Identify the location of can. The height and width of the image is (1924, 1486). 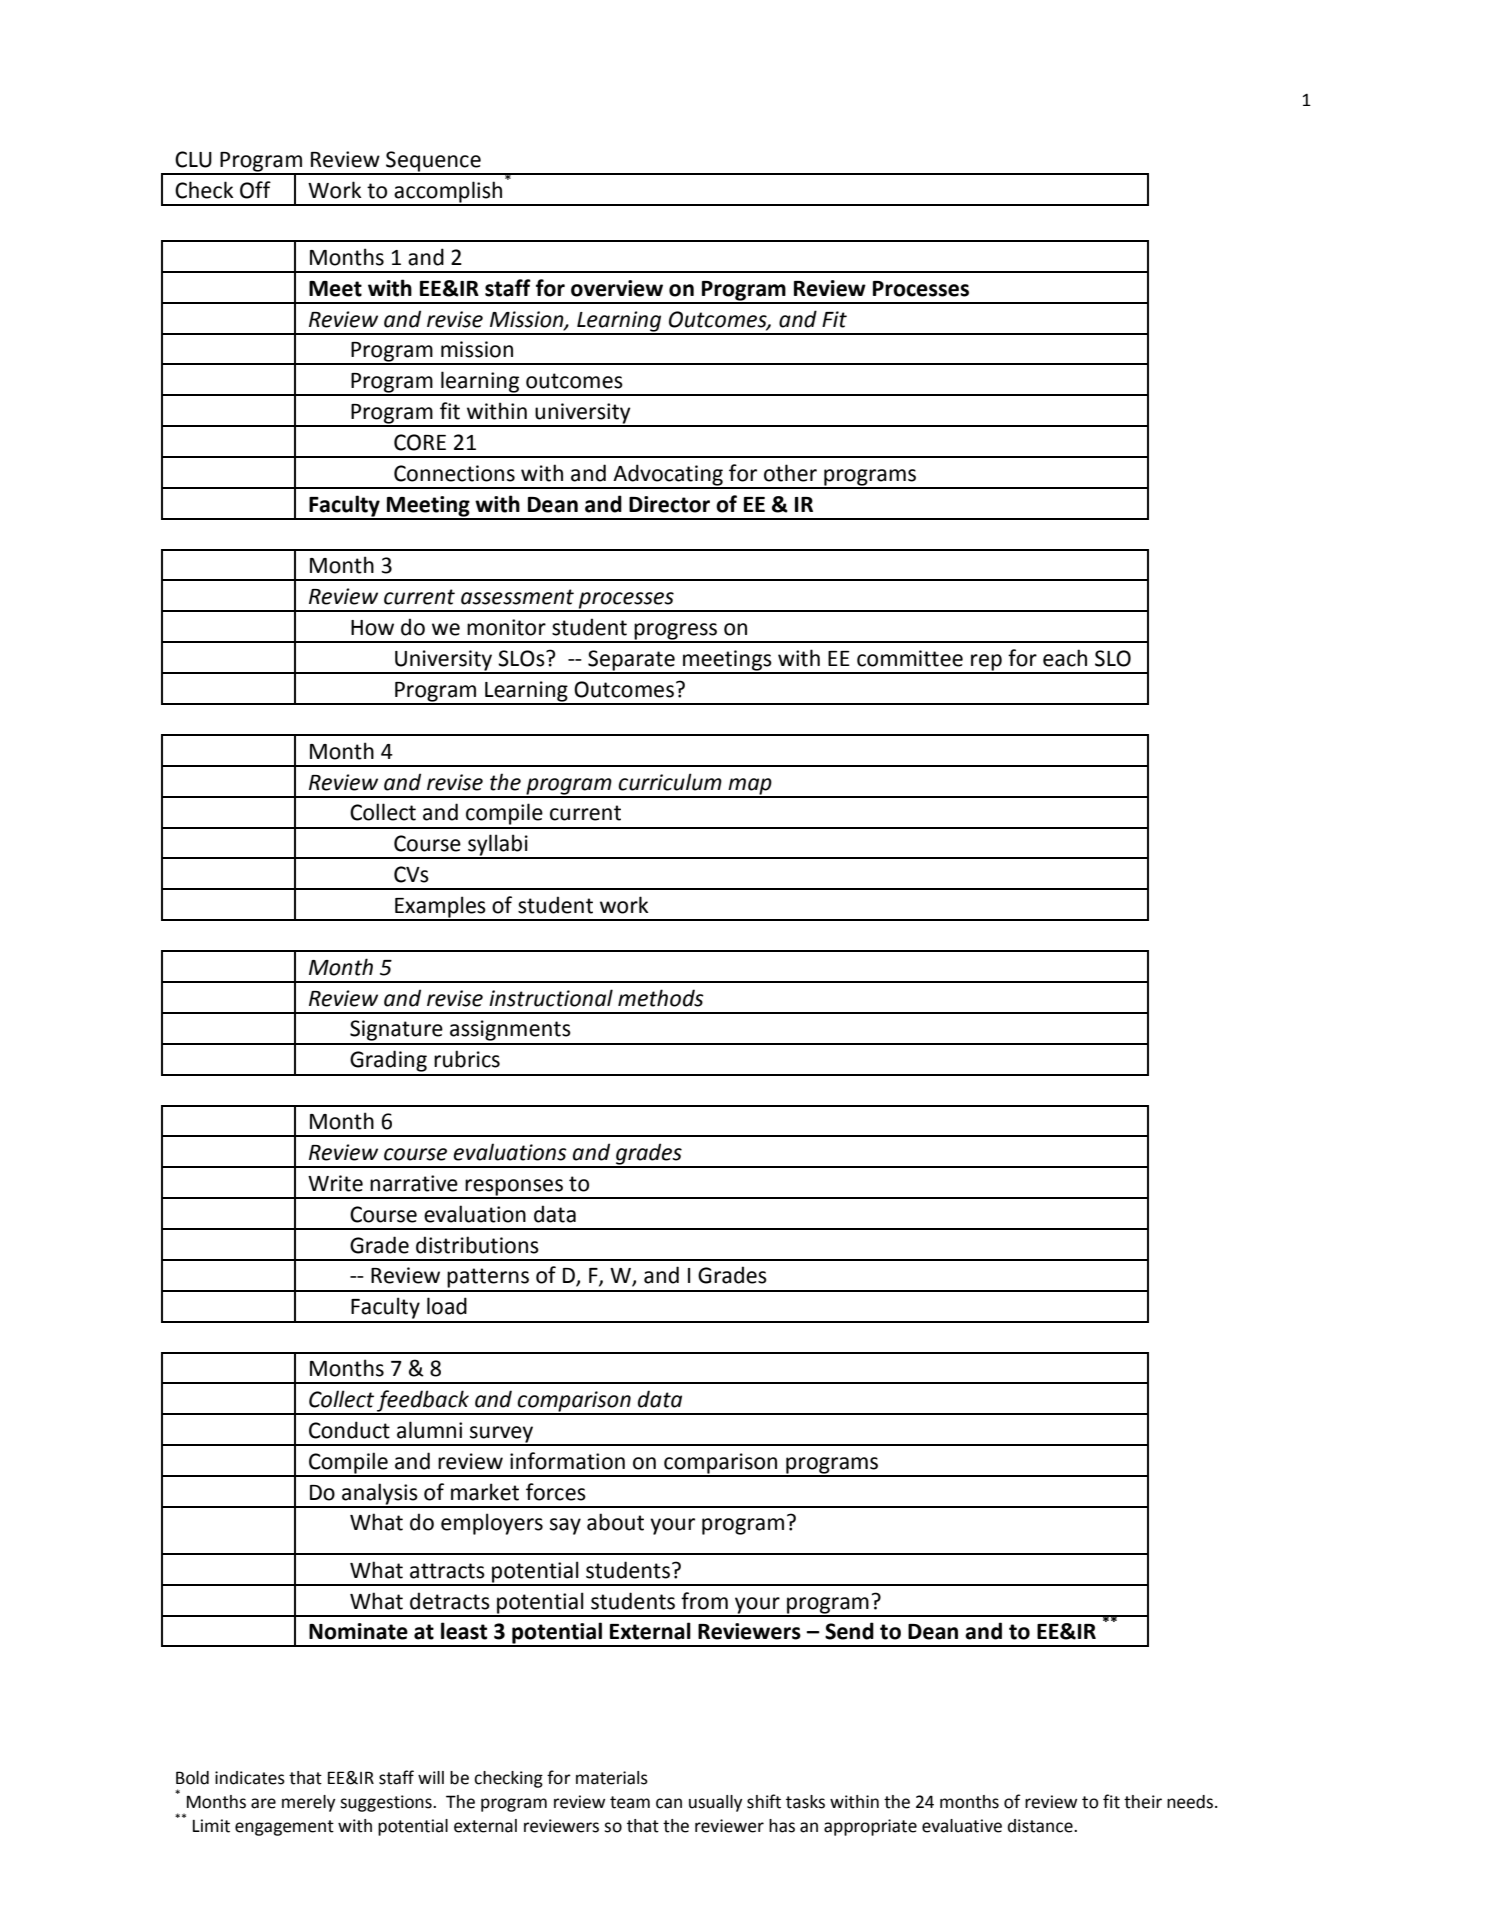
(669, 1803).
